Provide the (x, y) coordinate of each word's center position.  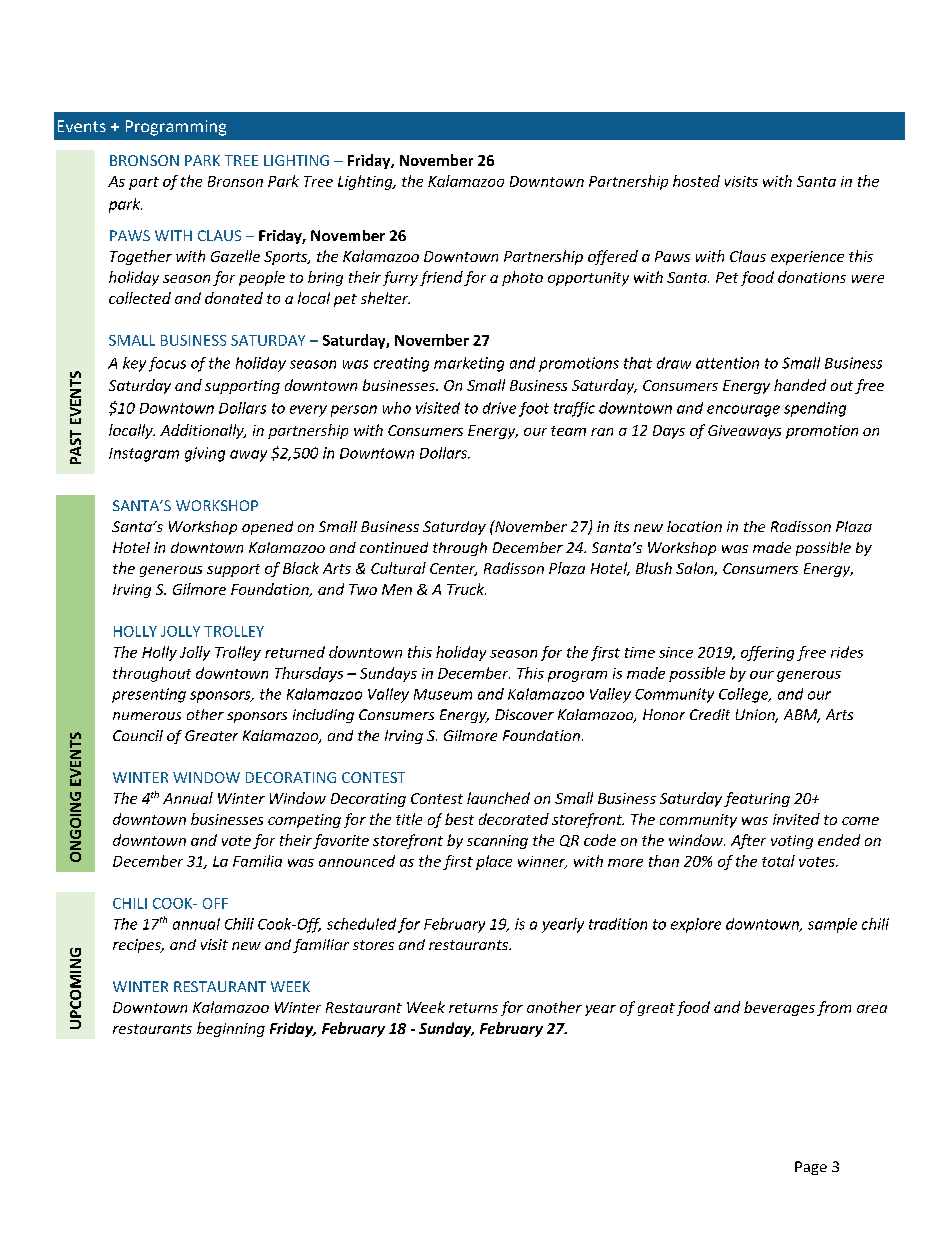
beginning (231, 1029)
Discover (524, 714)
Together (141, 257)
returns (473, 1008)
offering (767, 653)
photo (522, 278)
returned (295, 652)
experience (807, 258)
